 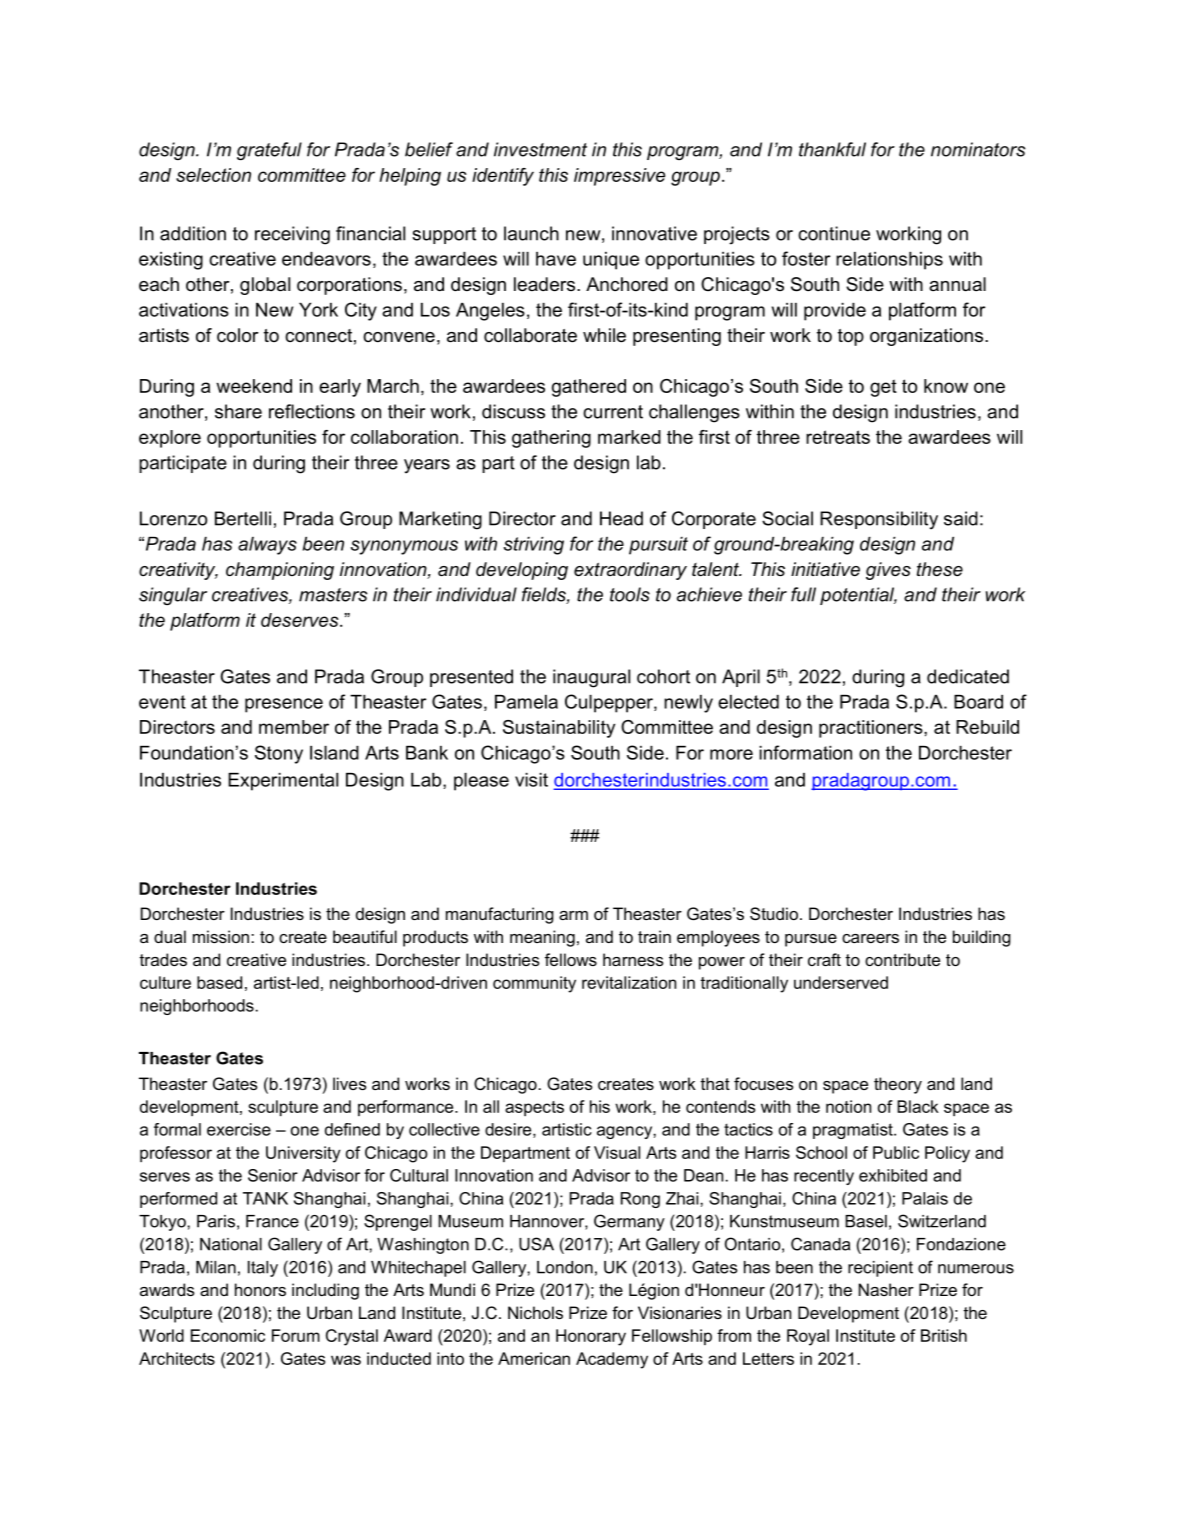 I want to click on British, so click(x=944, y=1335).
